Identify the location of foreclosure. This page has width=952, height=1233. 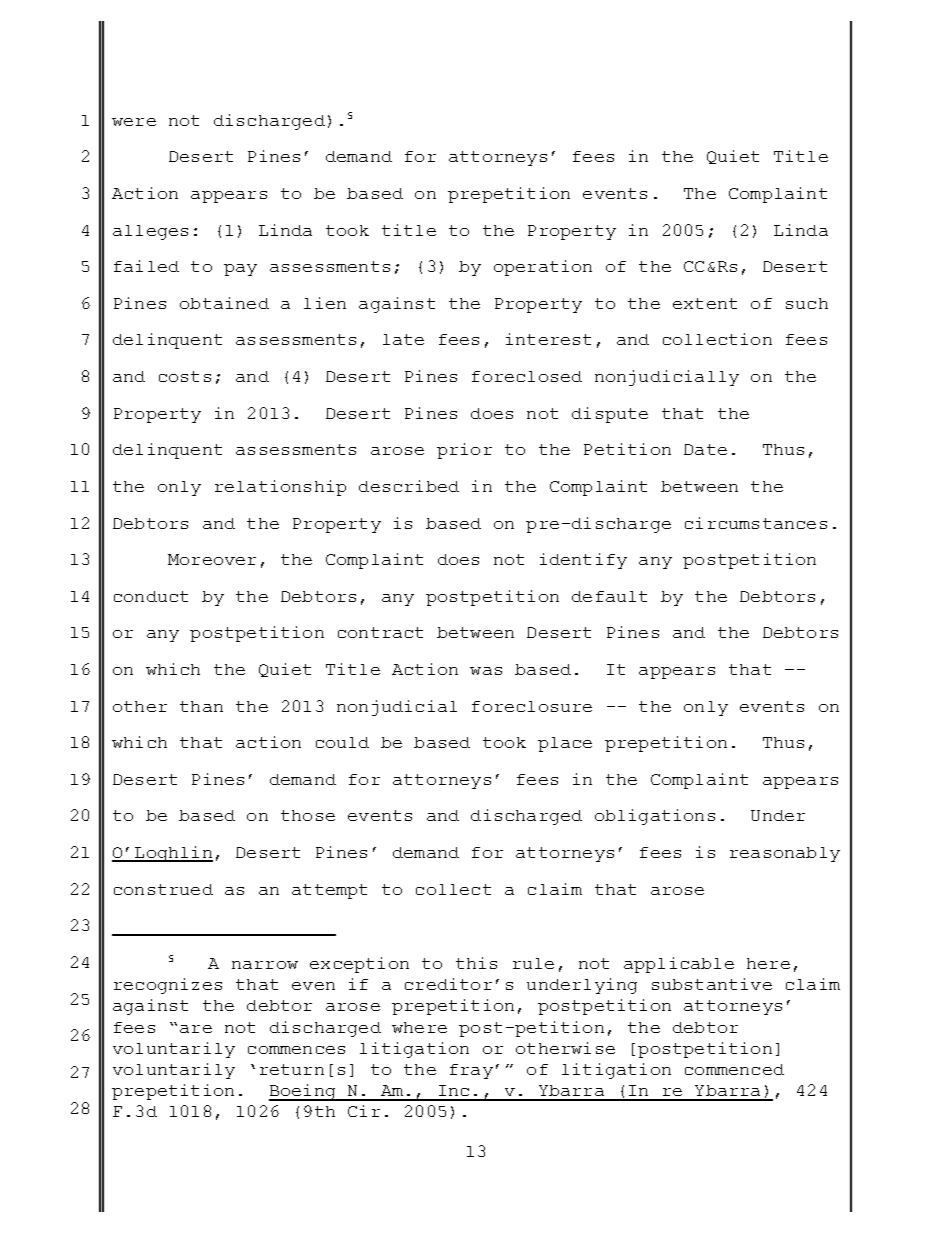
(532, 706).
